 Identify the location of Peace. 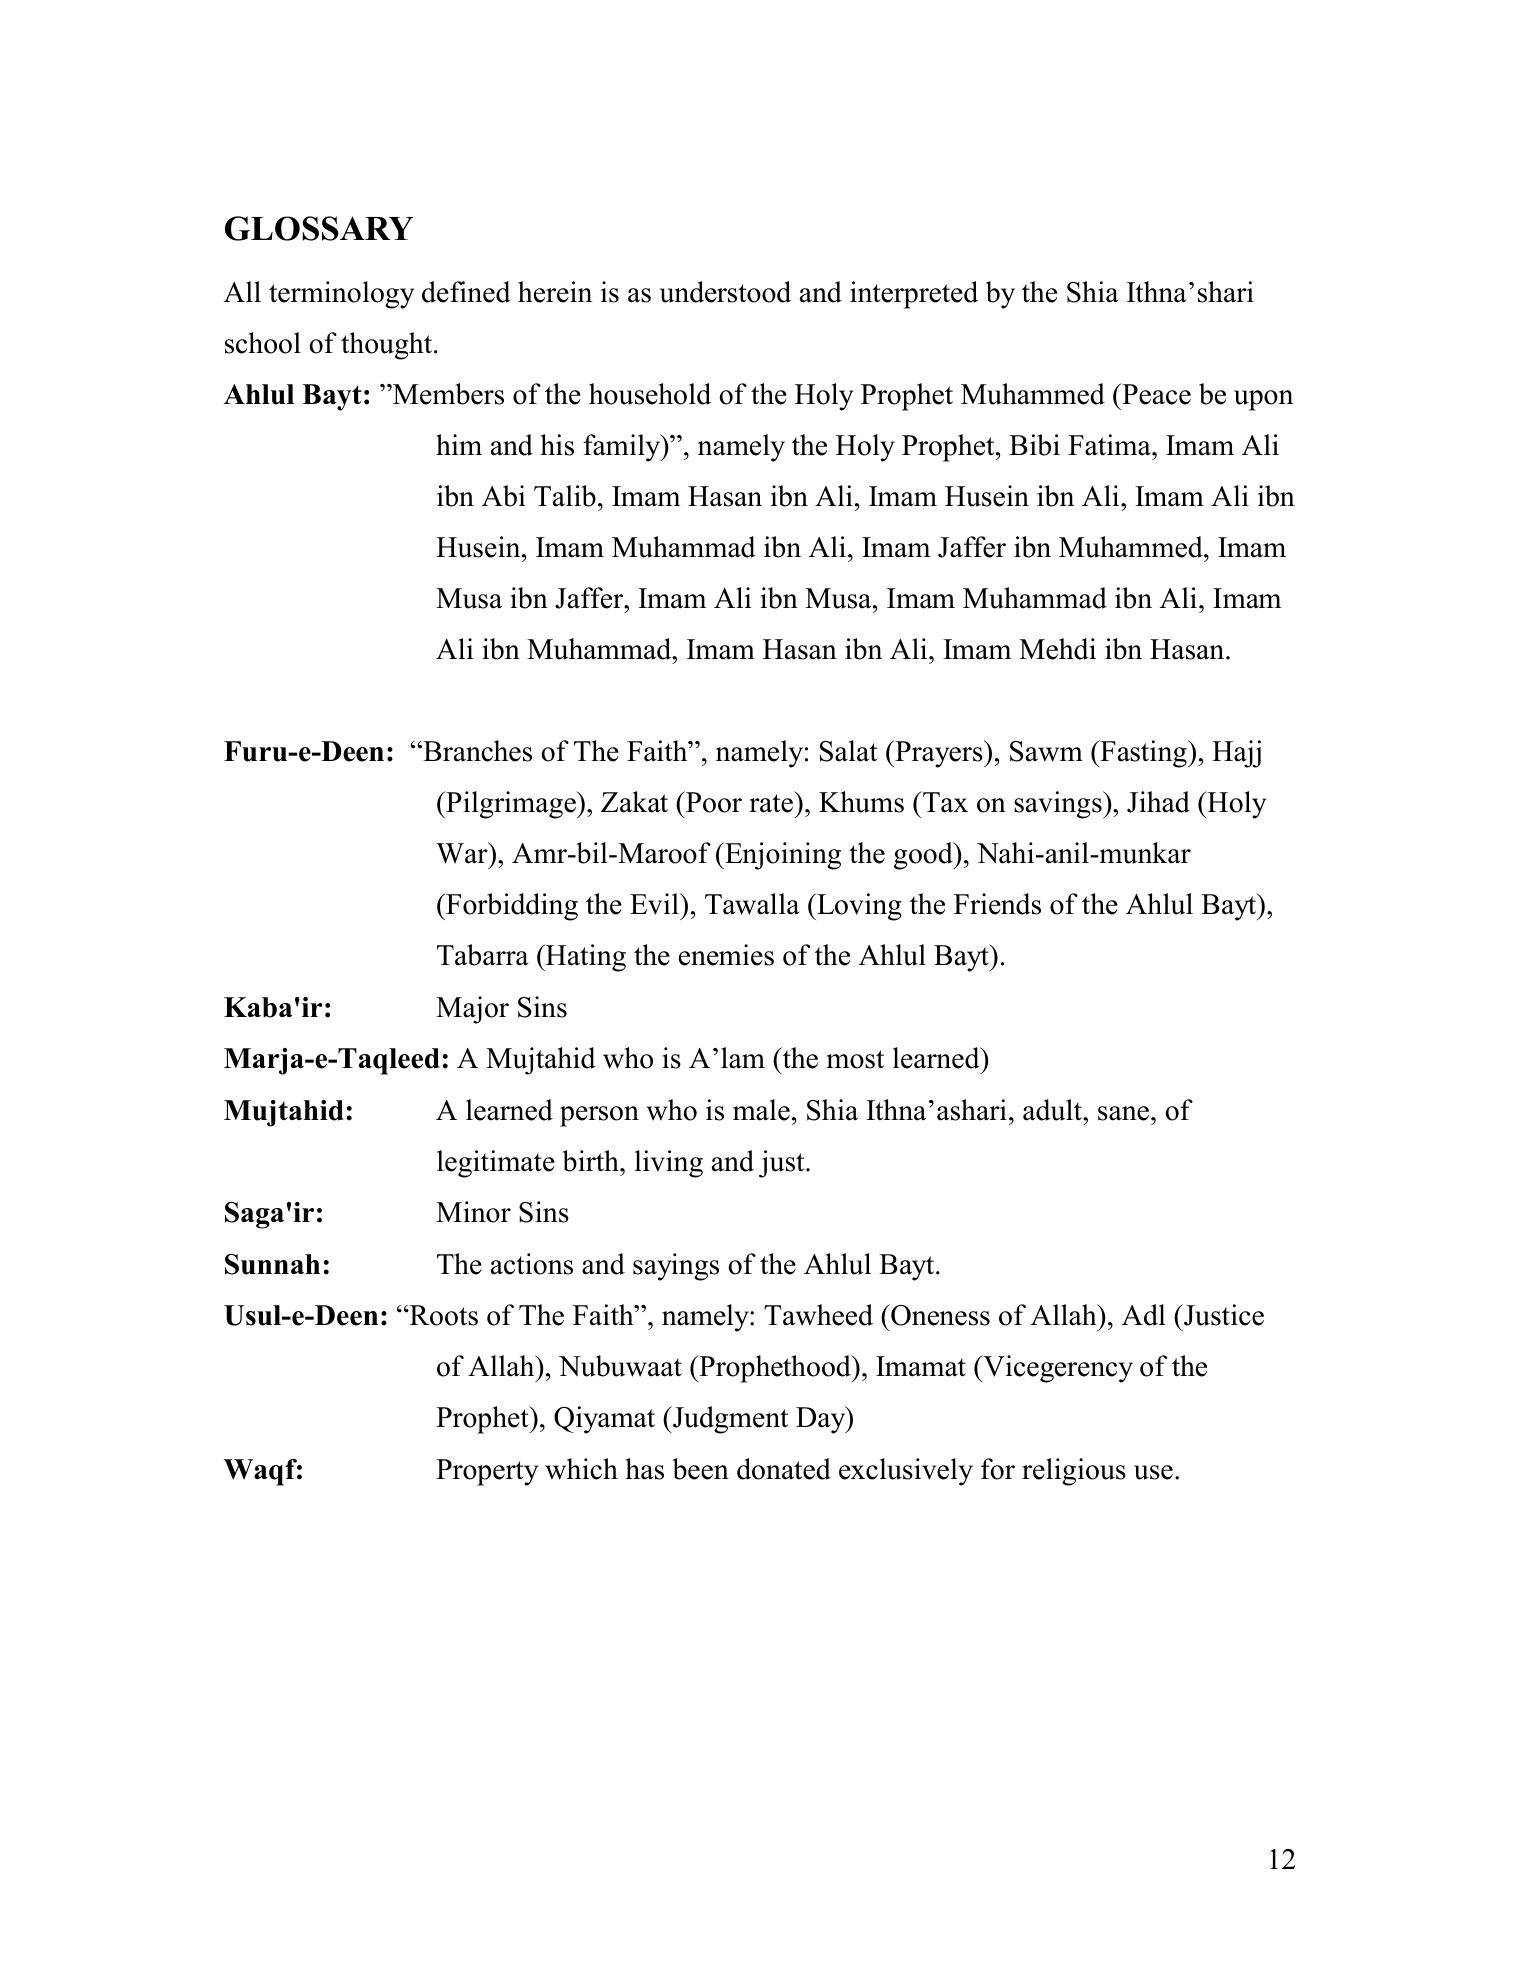
(1155, 394).
